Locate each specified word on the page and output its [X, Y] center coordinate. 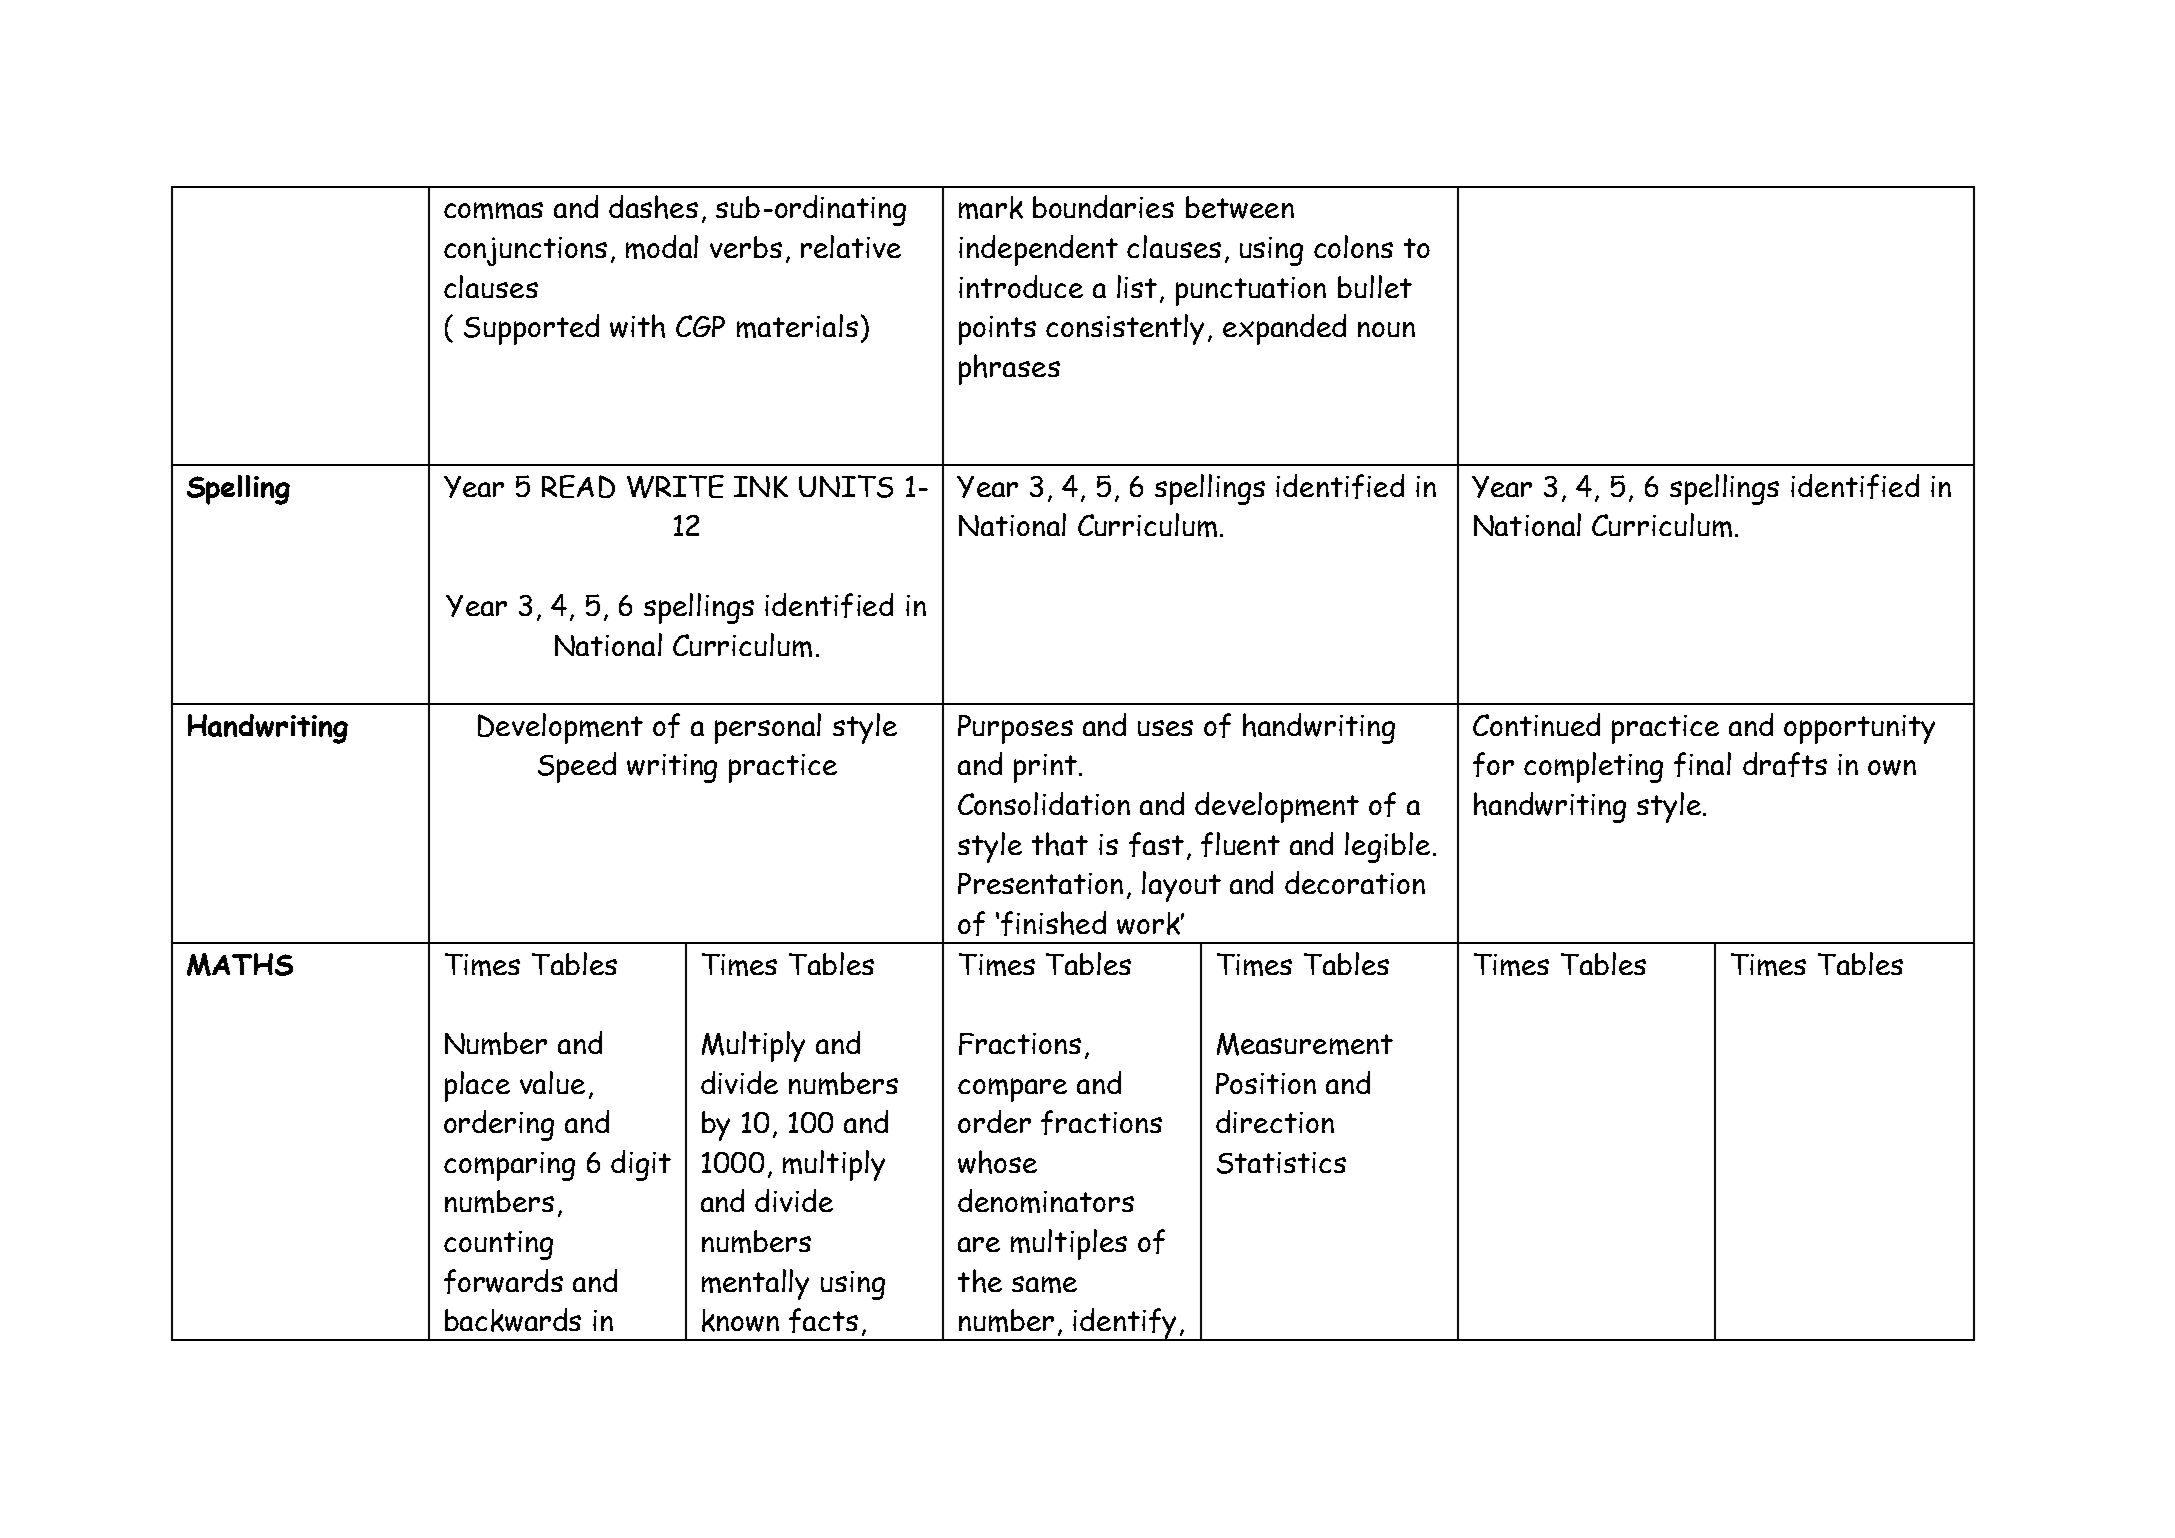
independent [1038, 250]
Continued [1536, 724]
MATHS [240, 964]
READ [578, 486]
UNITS [846, 486]
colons [1353, 246]
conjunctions [525, 251]
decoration [1355, 882]
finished [1053, 923]
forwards [503, 1281]
